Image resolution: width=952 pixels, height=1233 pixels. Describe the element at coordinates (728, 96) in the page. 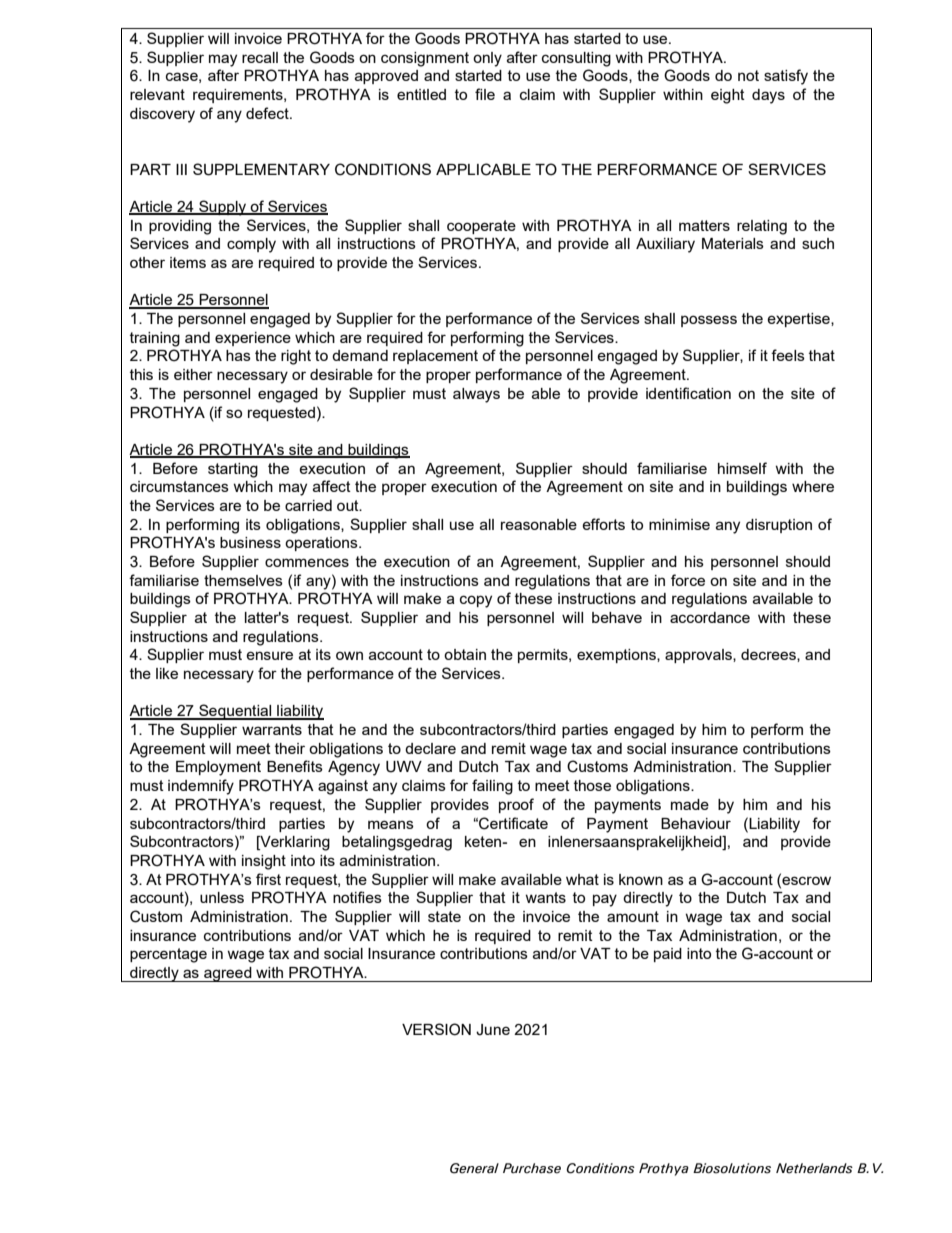

I see `eight` at that location.
